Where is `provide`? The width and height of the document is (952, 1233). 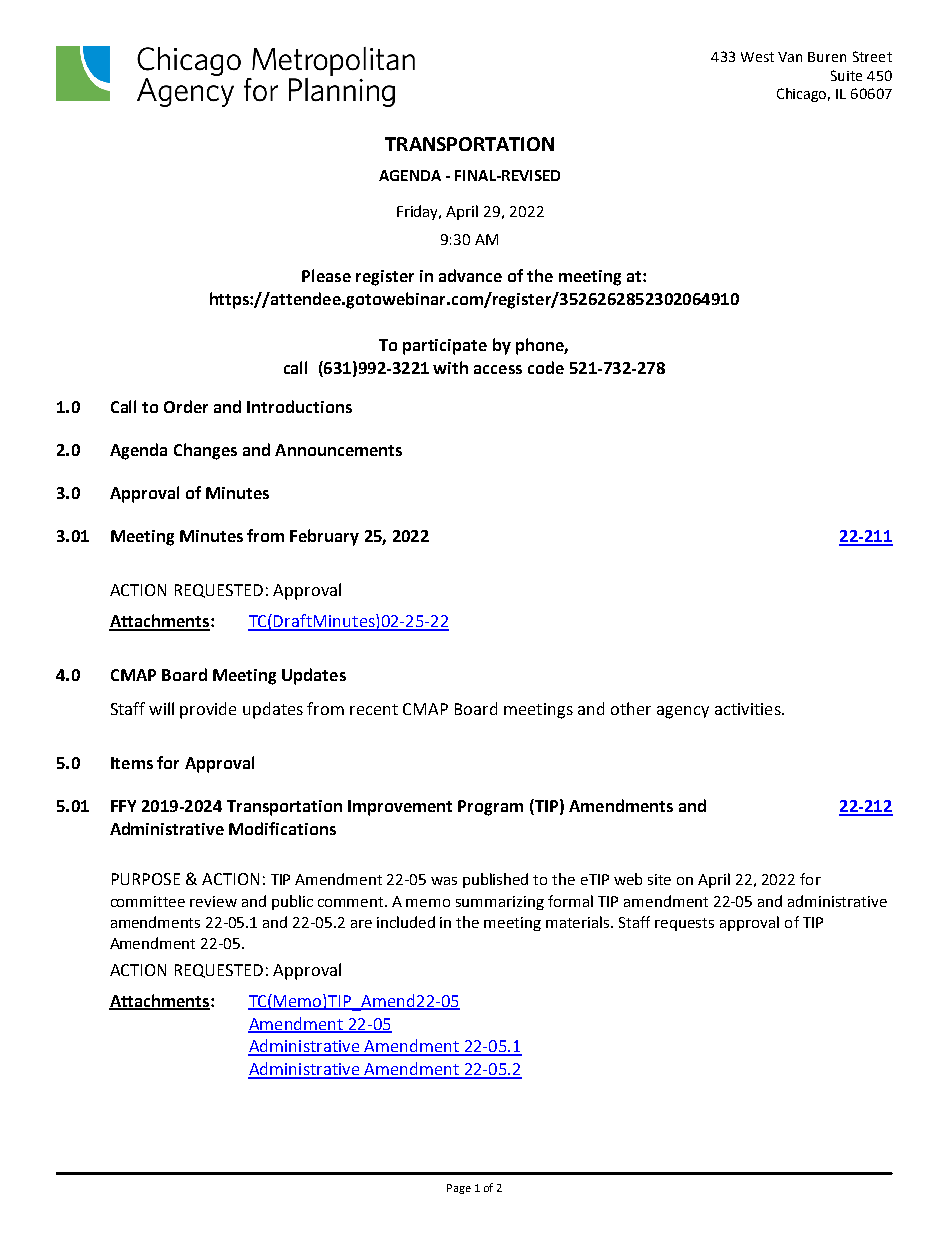 provide is located at coordinates (208, 710).
